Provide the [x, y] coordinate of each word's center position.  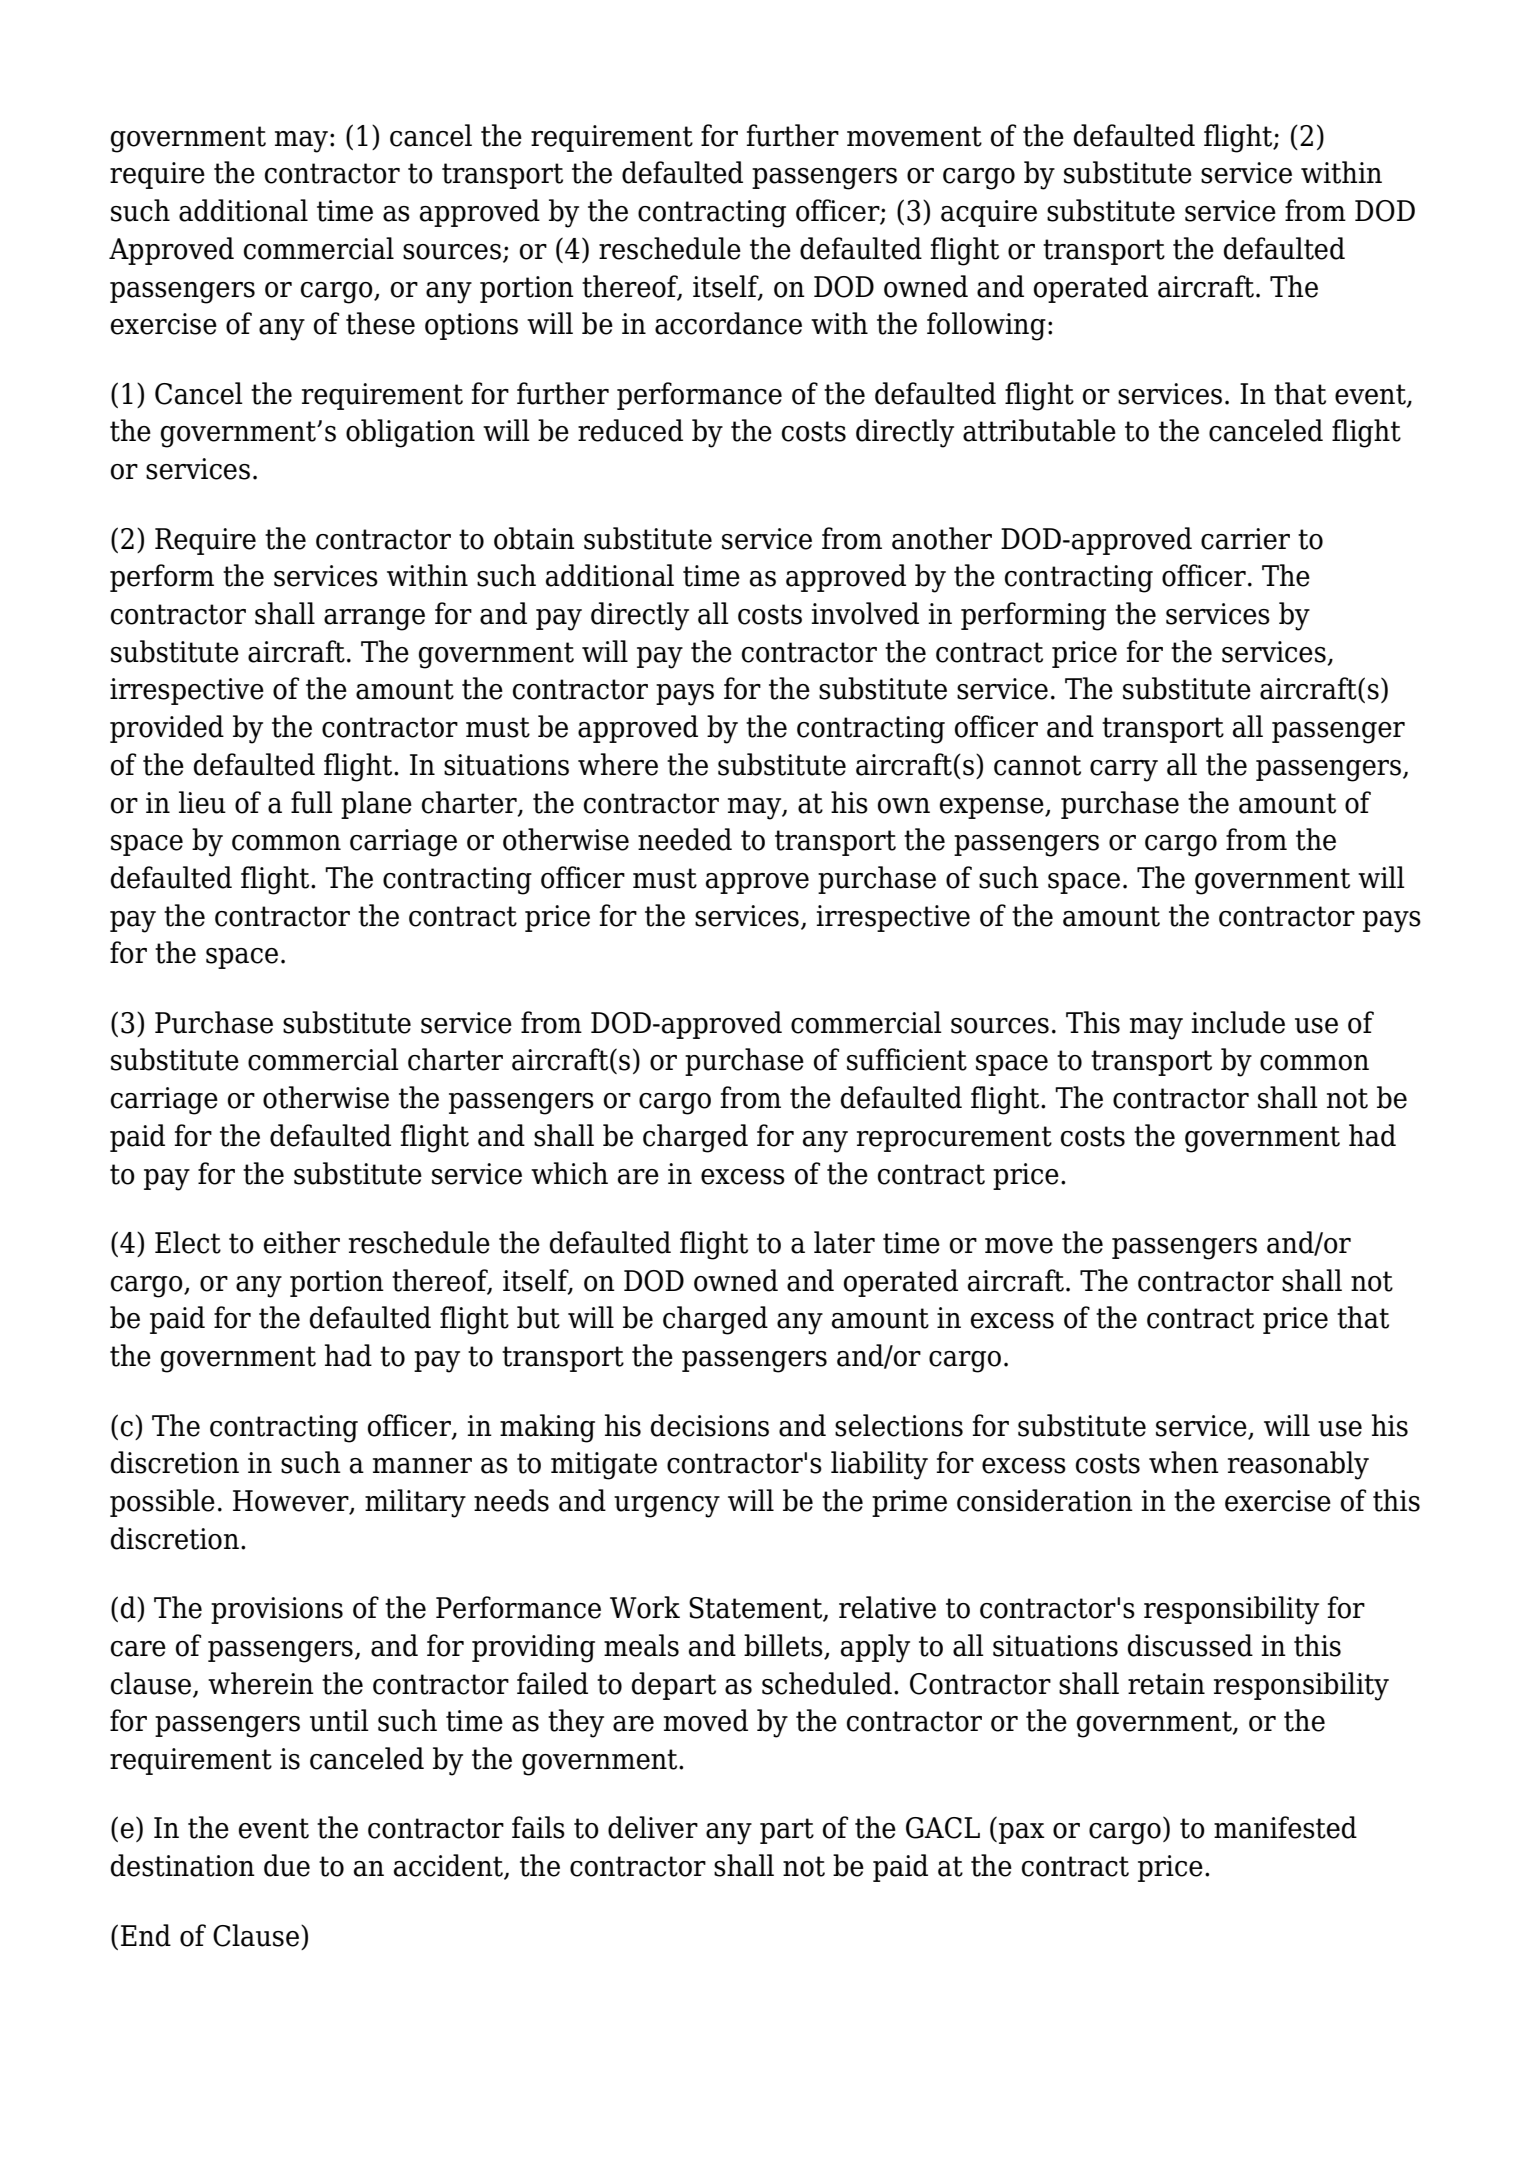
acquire [989, 213]
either [302, 1242]
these [380, 323]
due [287, 1865]
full [312, 802]
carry [1124, 771]
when [1184, 1462]
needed [685, 839]
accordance [728, 323]
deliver [653, 1827]
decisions [710, 1425]
